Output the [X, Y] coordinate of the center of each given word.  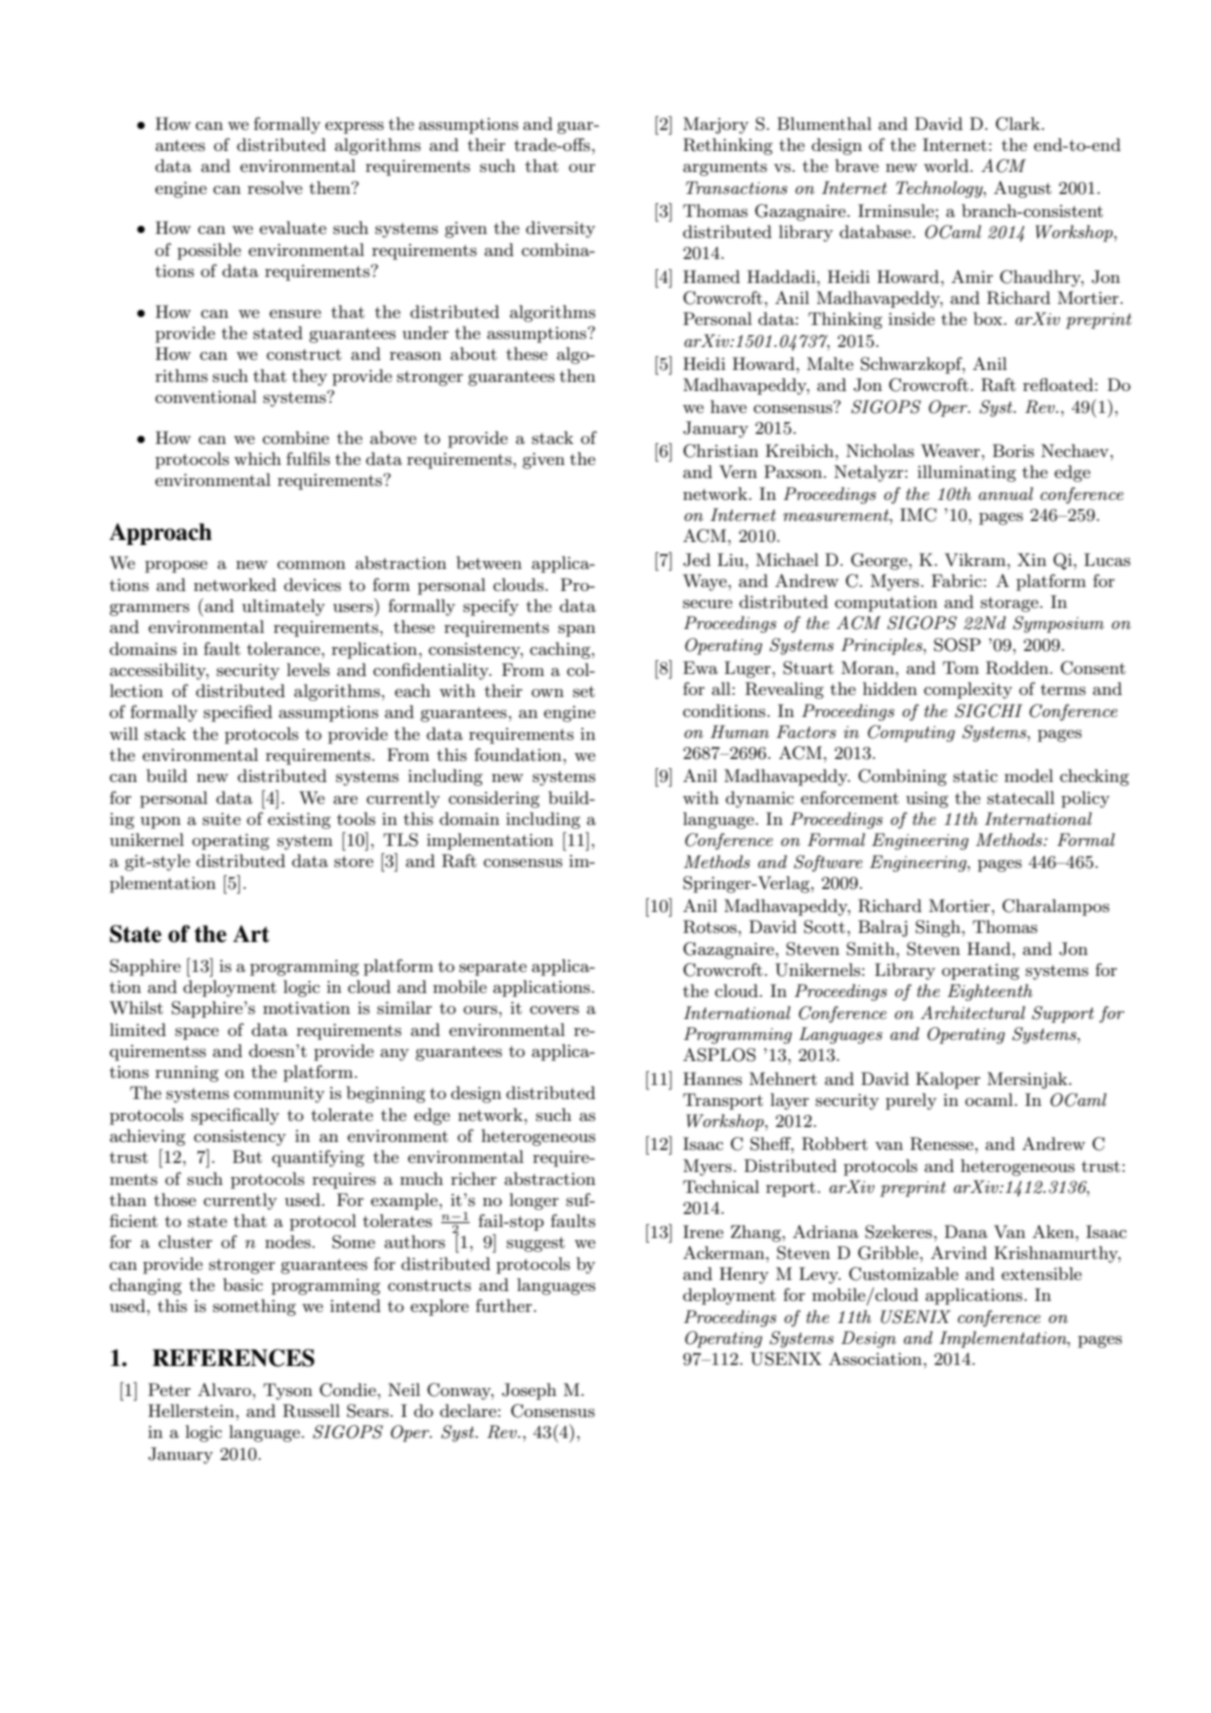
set [584, 692]
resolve [275, 187]
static [975, 776]
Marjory [716, 125]
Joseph [529, 1391]
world [947, 165]
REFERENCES [233, 1358]
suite [222, 819]
